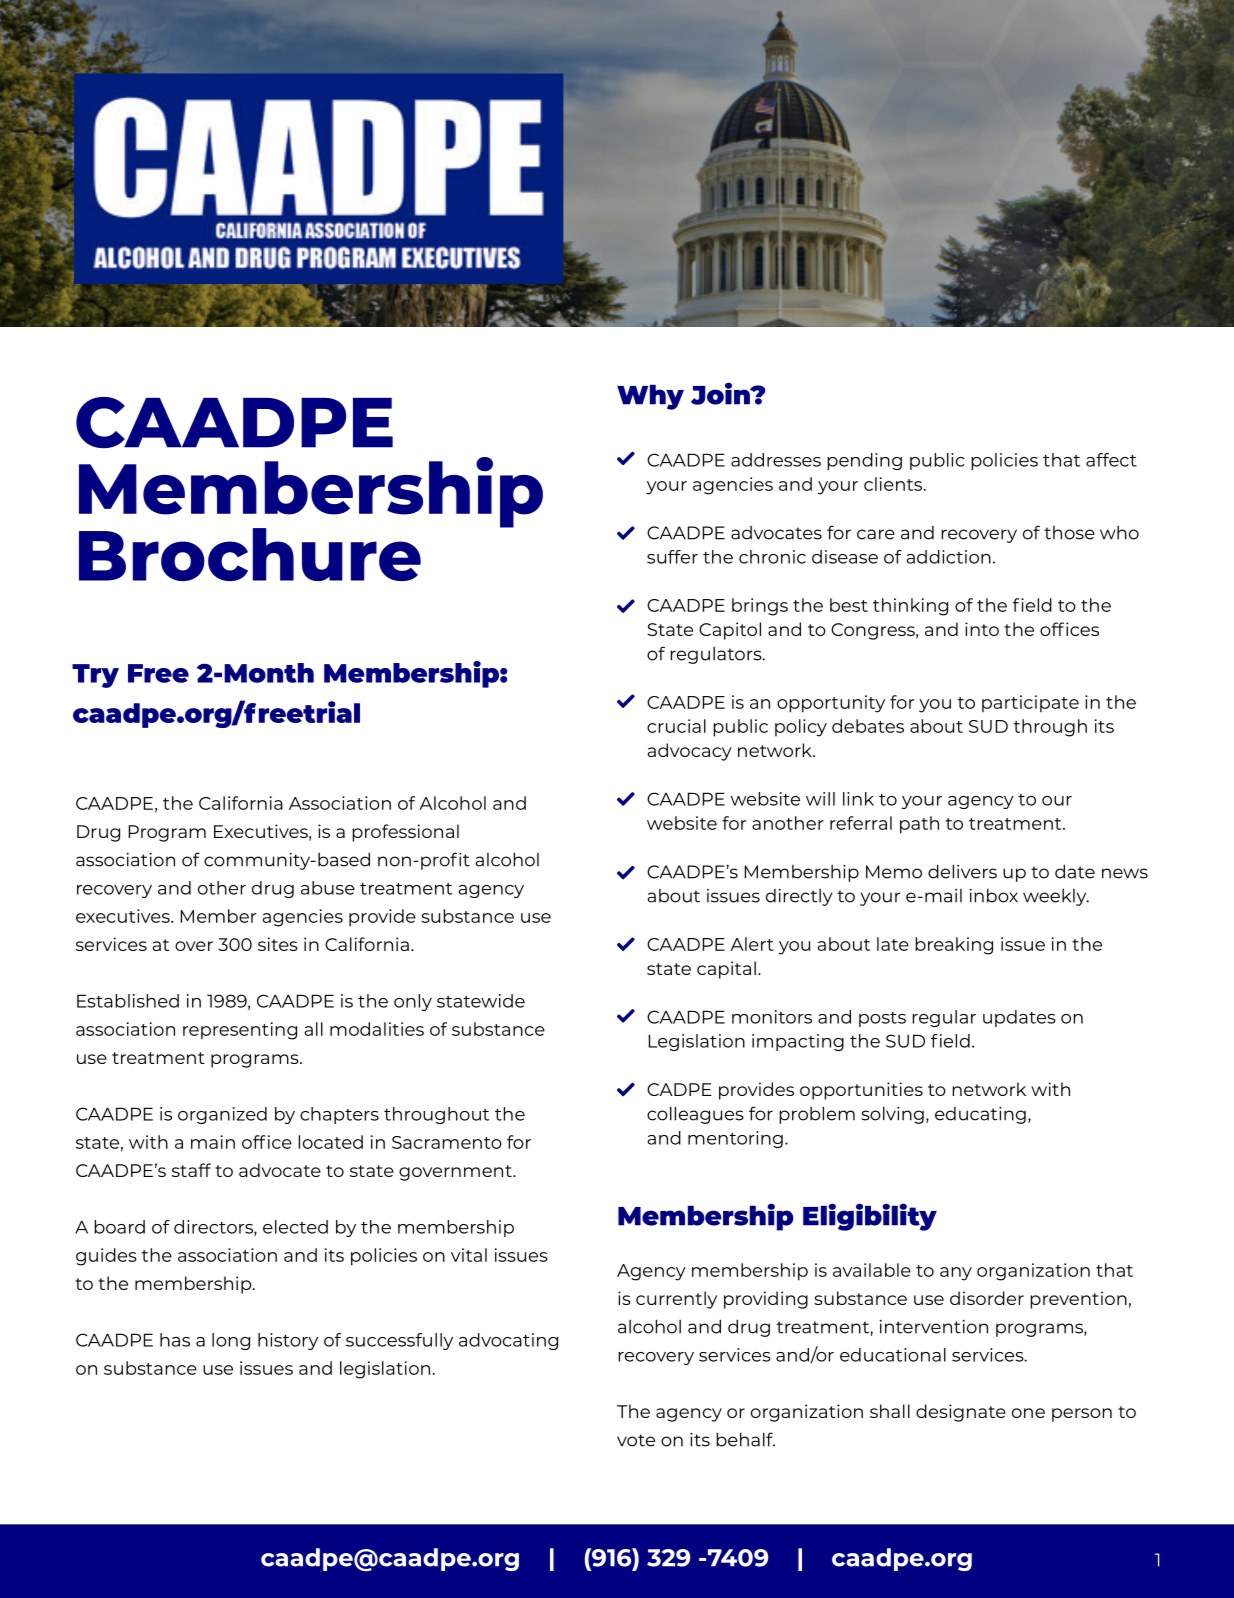 This document has width=1234, height=1598. What do you see at coordinates (95, 676) in the document?
I see `Try` at bounding box center [95, 676].
